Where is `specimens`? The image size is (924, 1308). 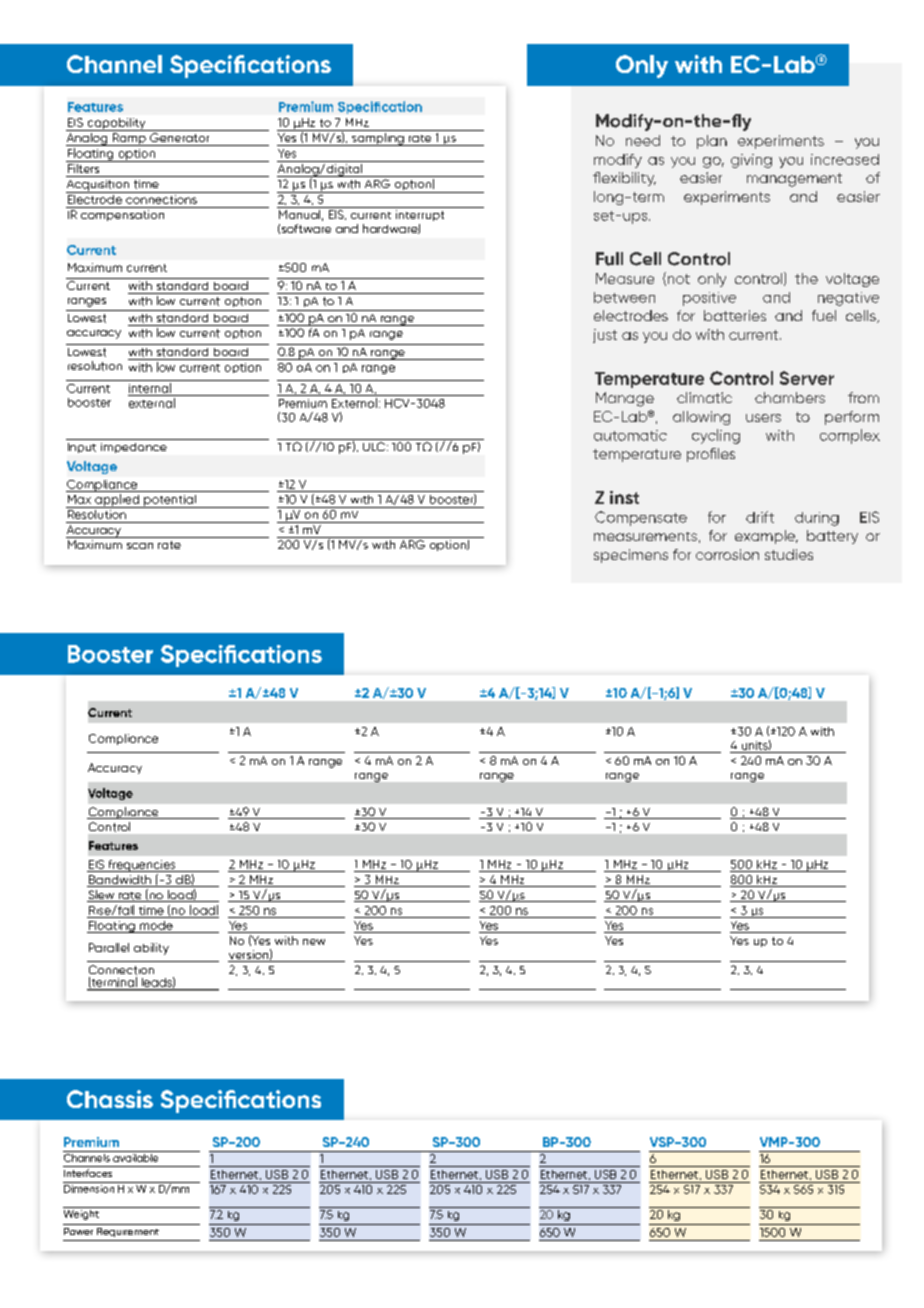 specimens is located at coordinates (631, 556).
